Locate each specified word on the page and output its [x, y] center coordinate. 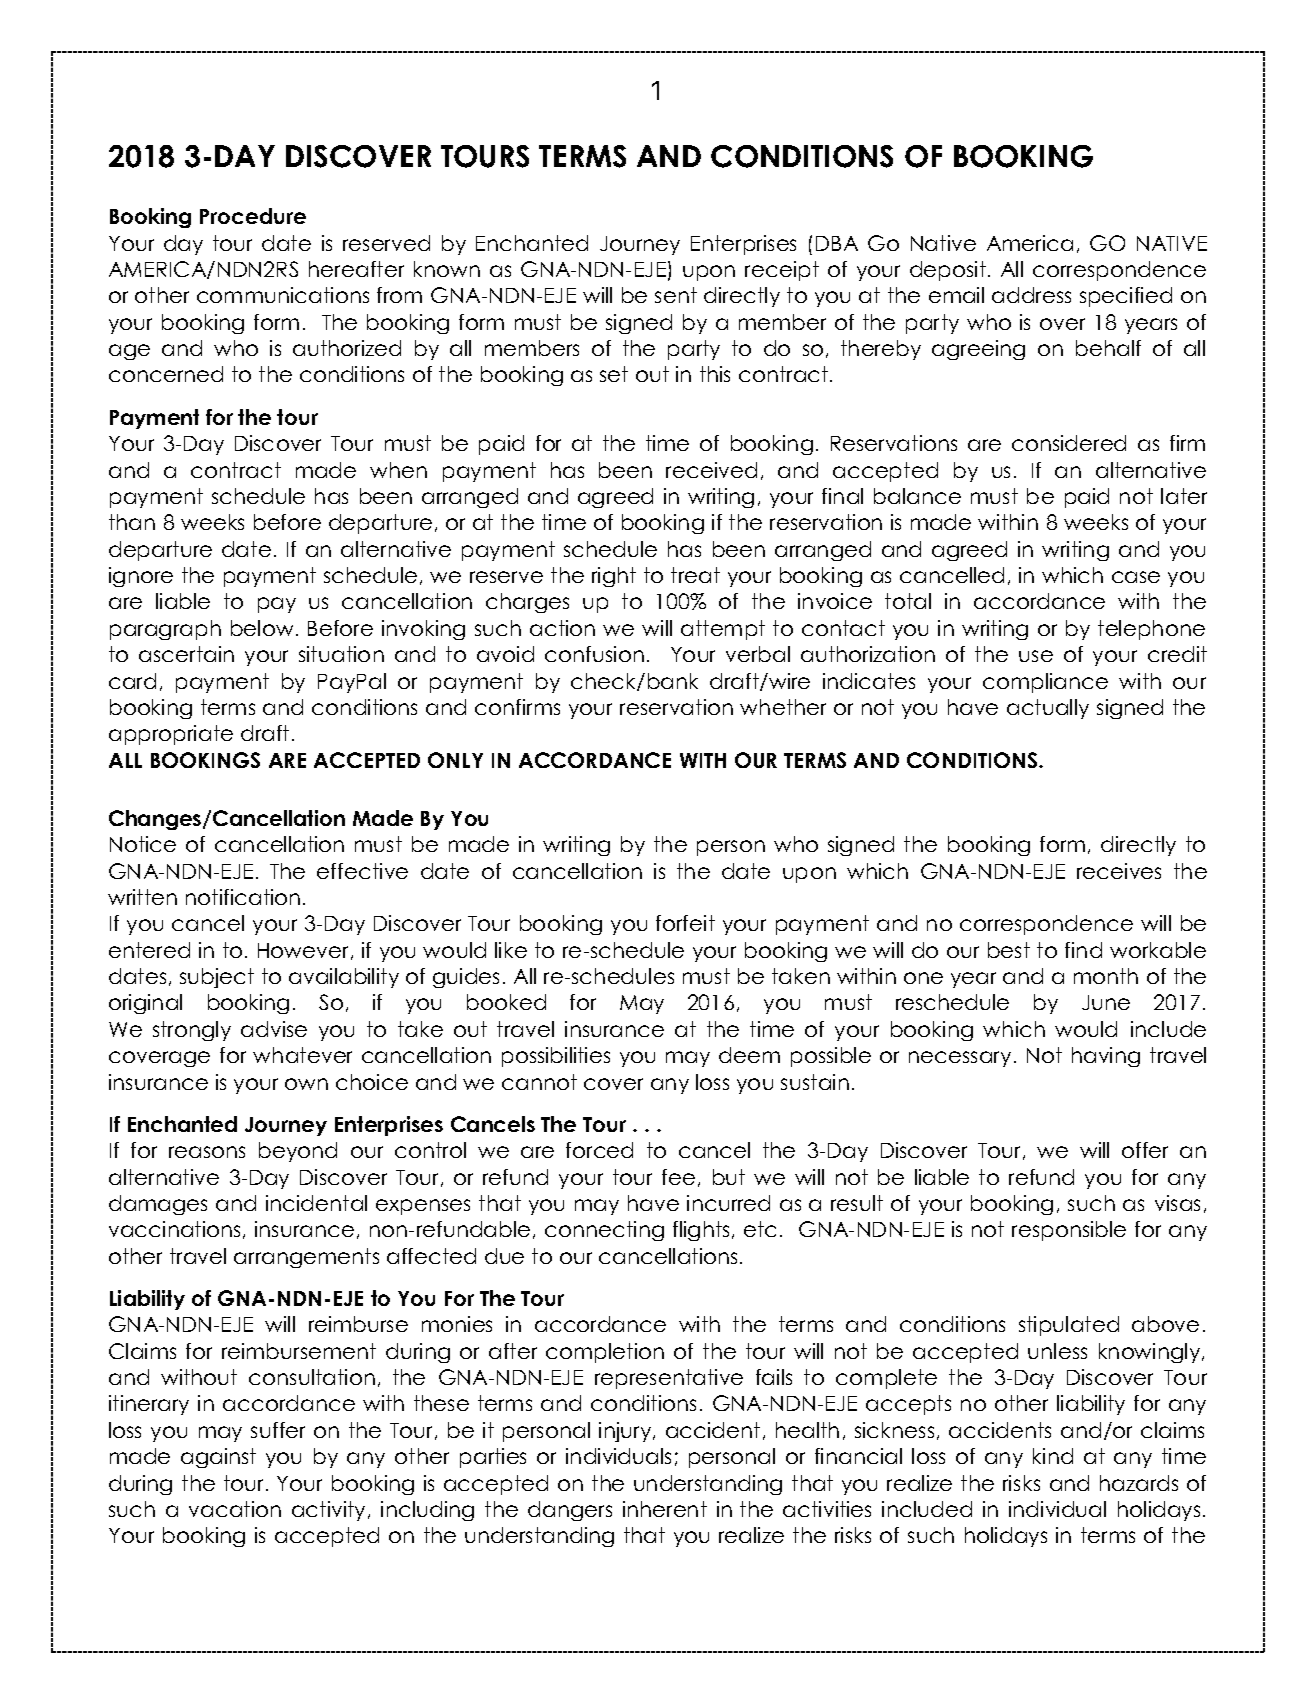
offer [1145, 1150]
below [262, 628]
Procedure [253, 216]
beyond [298, 1152]
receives [1119, 871]
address [1031, 295]
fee [678, 1177]
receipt [782, 271]
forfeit [685, 923]
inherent [665, 1509]
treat [695, 575]
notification [243, 897]
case [1136, 577]
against [218, 1458]
